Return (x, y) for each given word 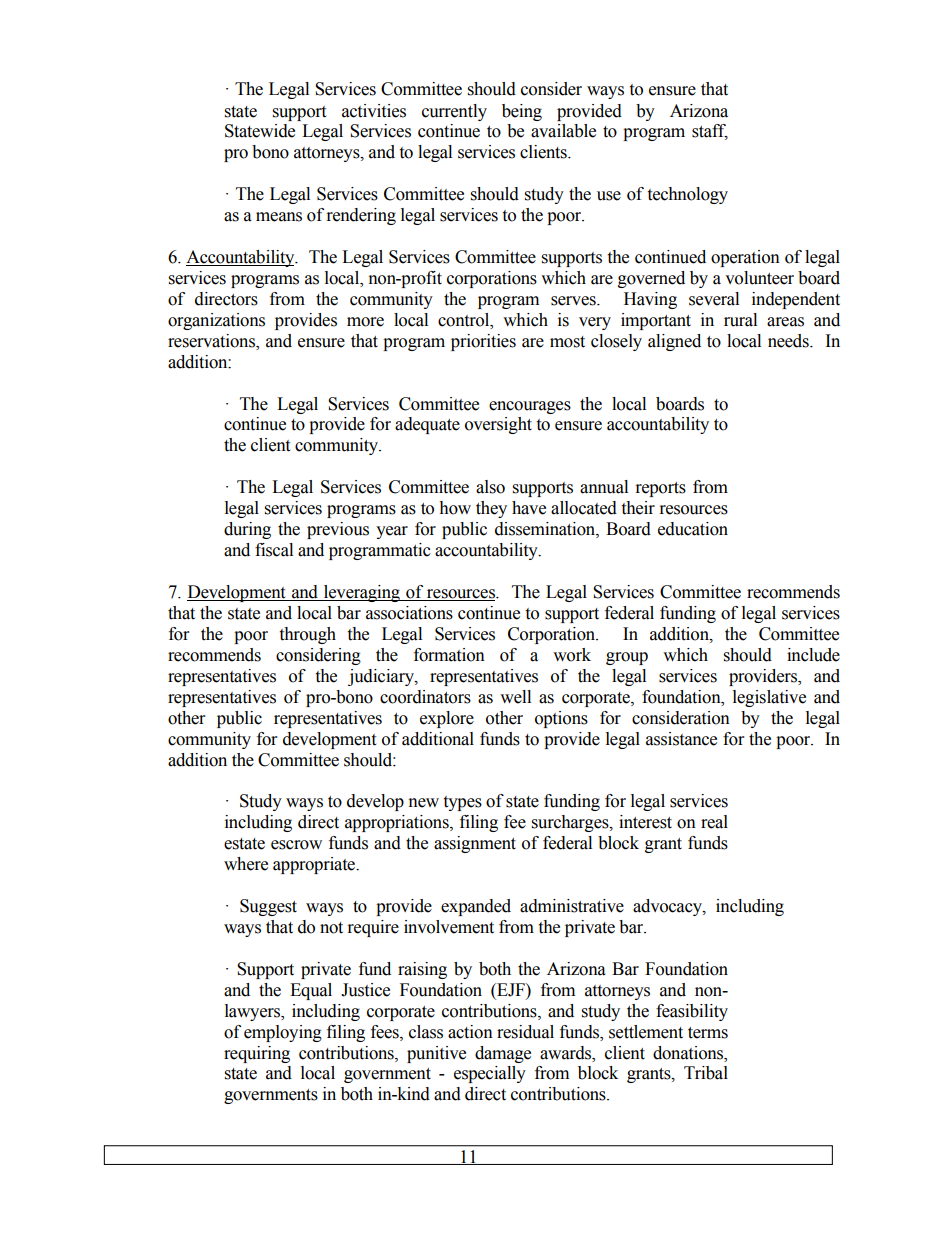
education (693, 529)
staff (710, 132)
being (522, 112)
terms (708, 1033)
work (572, 655)
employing (283, 1033)
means (279, 217)
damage (503, 1054)
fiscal (274, 550)
